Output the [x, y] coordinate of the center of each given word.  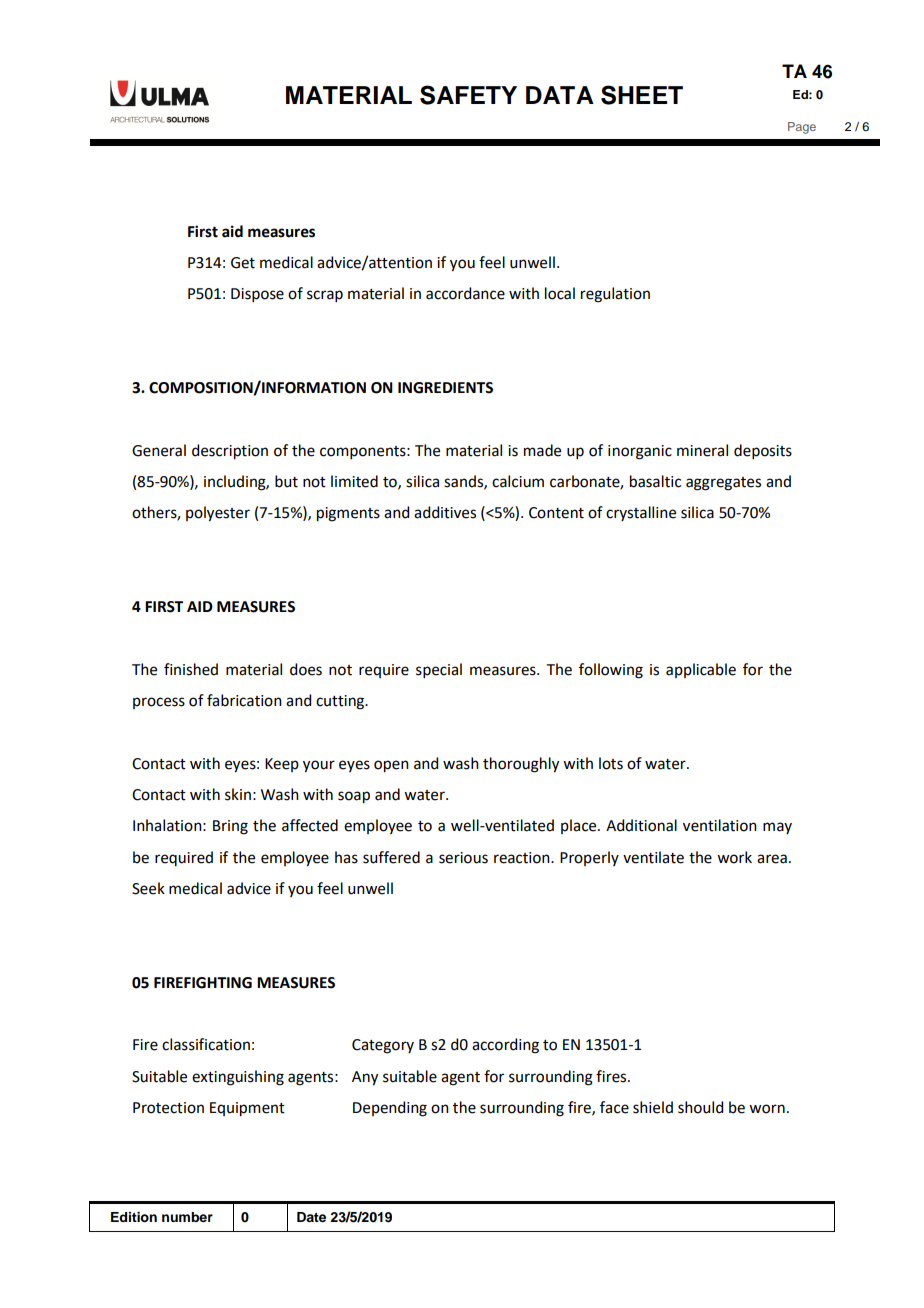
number [187, 1217]
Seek [148, 888]
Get [243, 263]
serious [463, 858]
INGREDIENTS [445, 388]
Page [802, 128]
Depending [390, 1109]
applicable [701, 670]
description [230, 452]
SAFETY [468, 95]
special [439, 670]
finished [191, 669]
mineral [702, 450]
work [734, 857]
